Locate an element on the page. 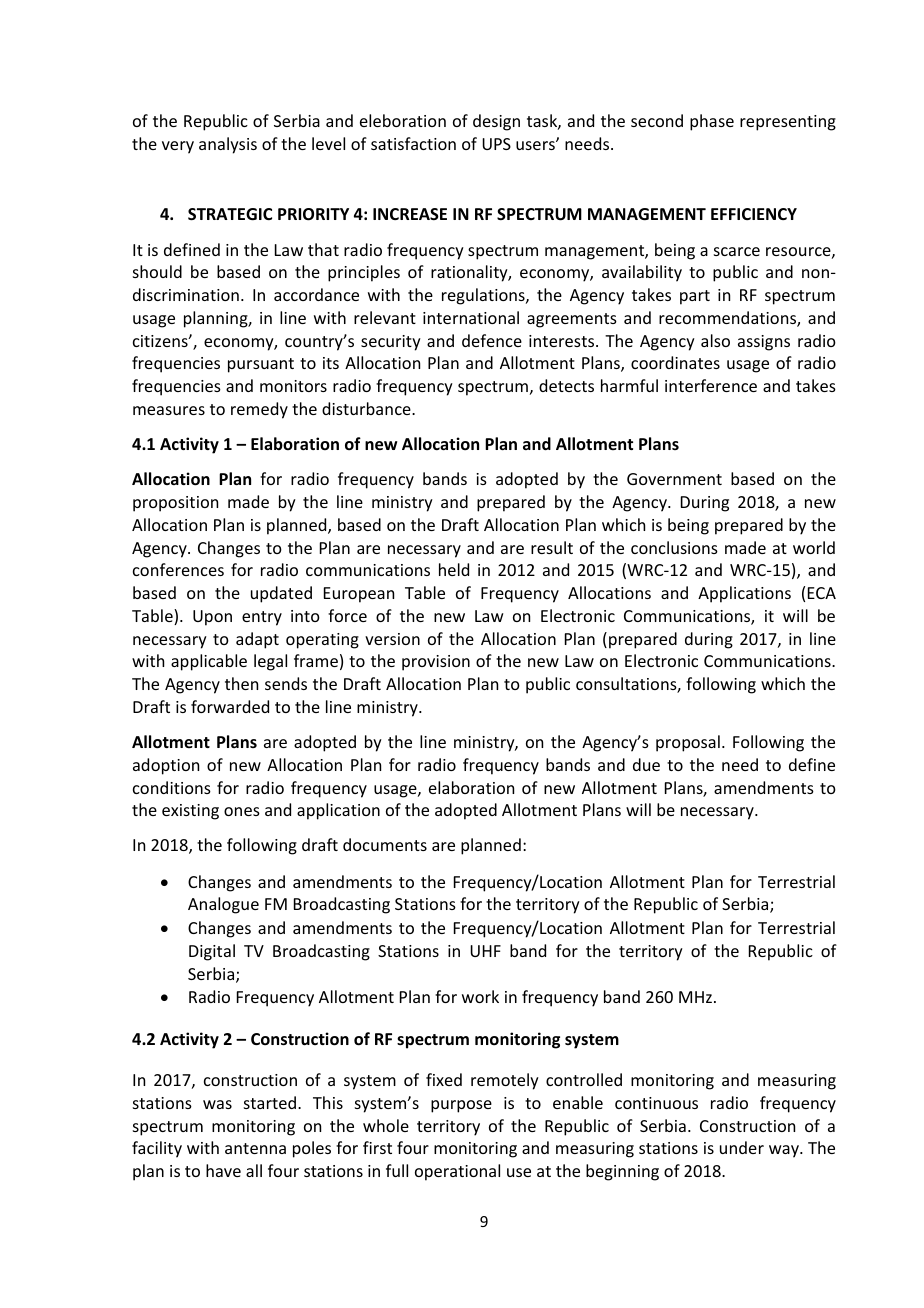 The image size is (924, 1308). provision is located at coordinates (436, 663).
